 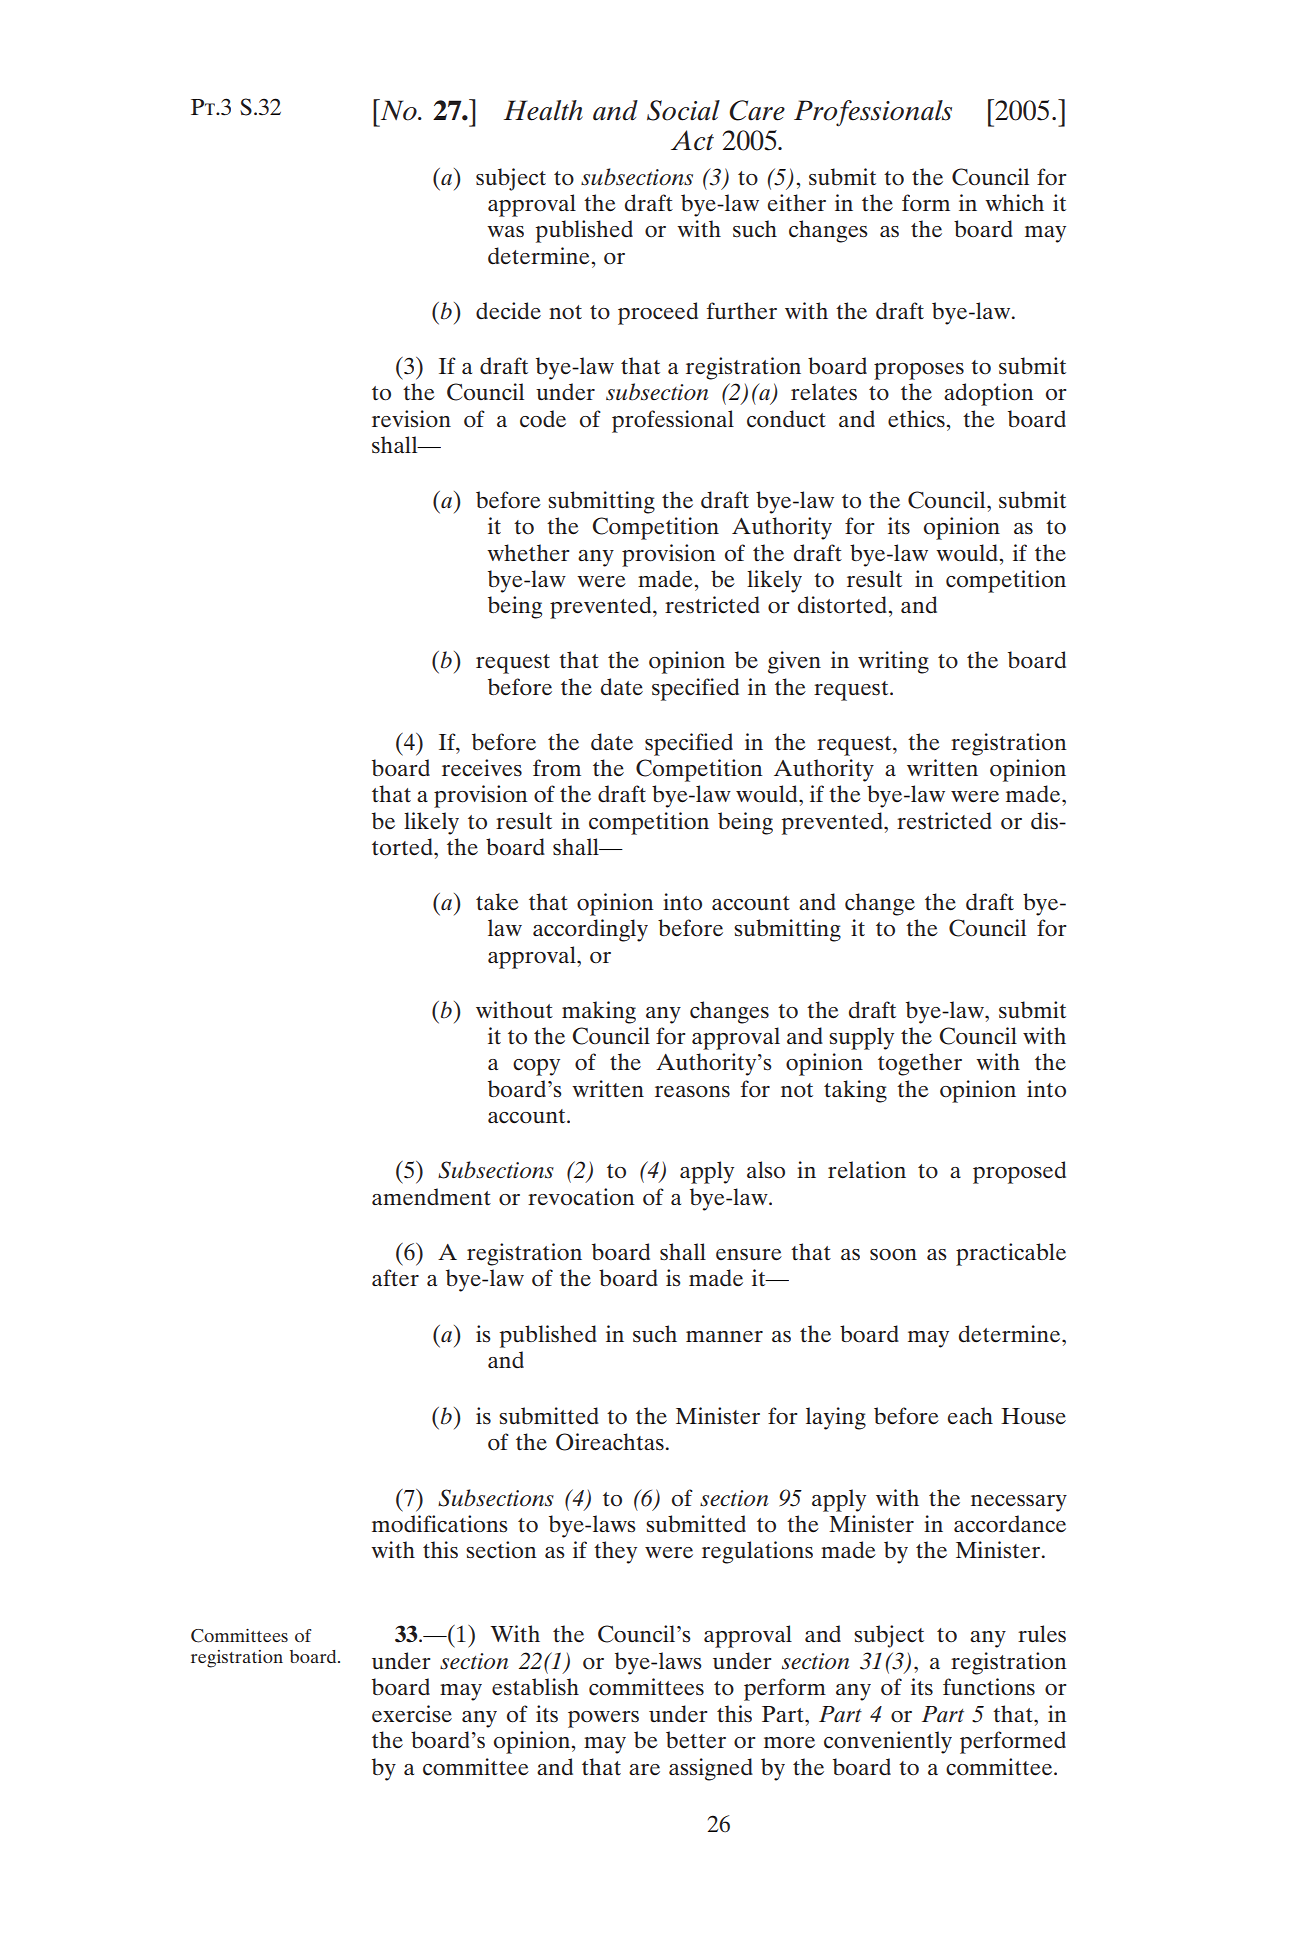 What do you see at coordinates (749, 1254) in the document?
I see `ensure` at bounding box center [749, 1254].
